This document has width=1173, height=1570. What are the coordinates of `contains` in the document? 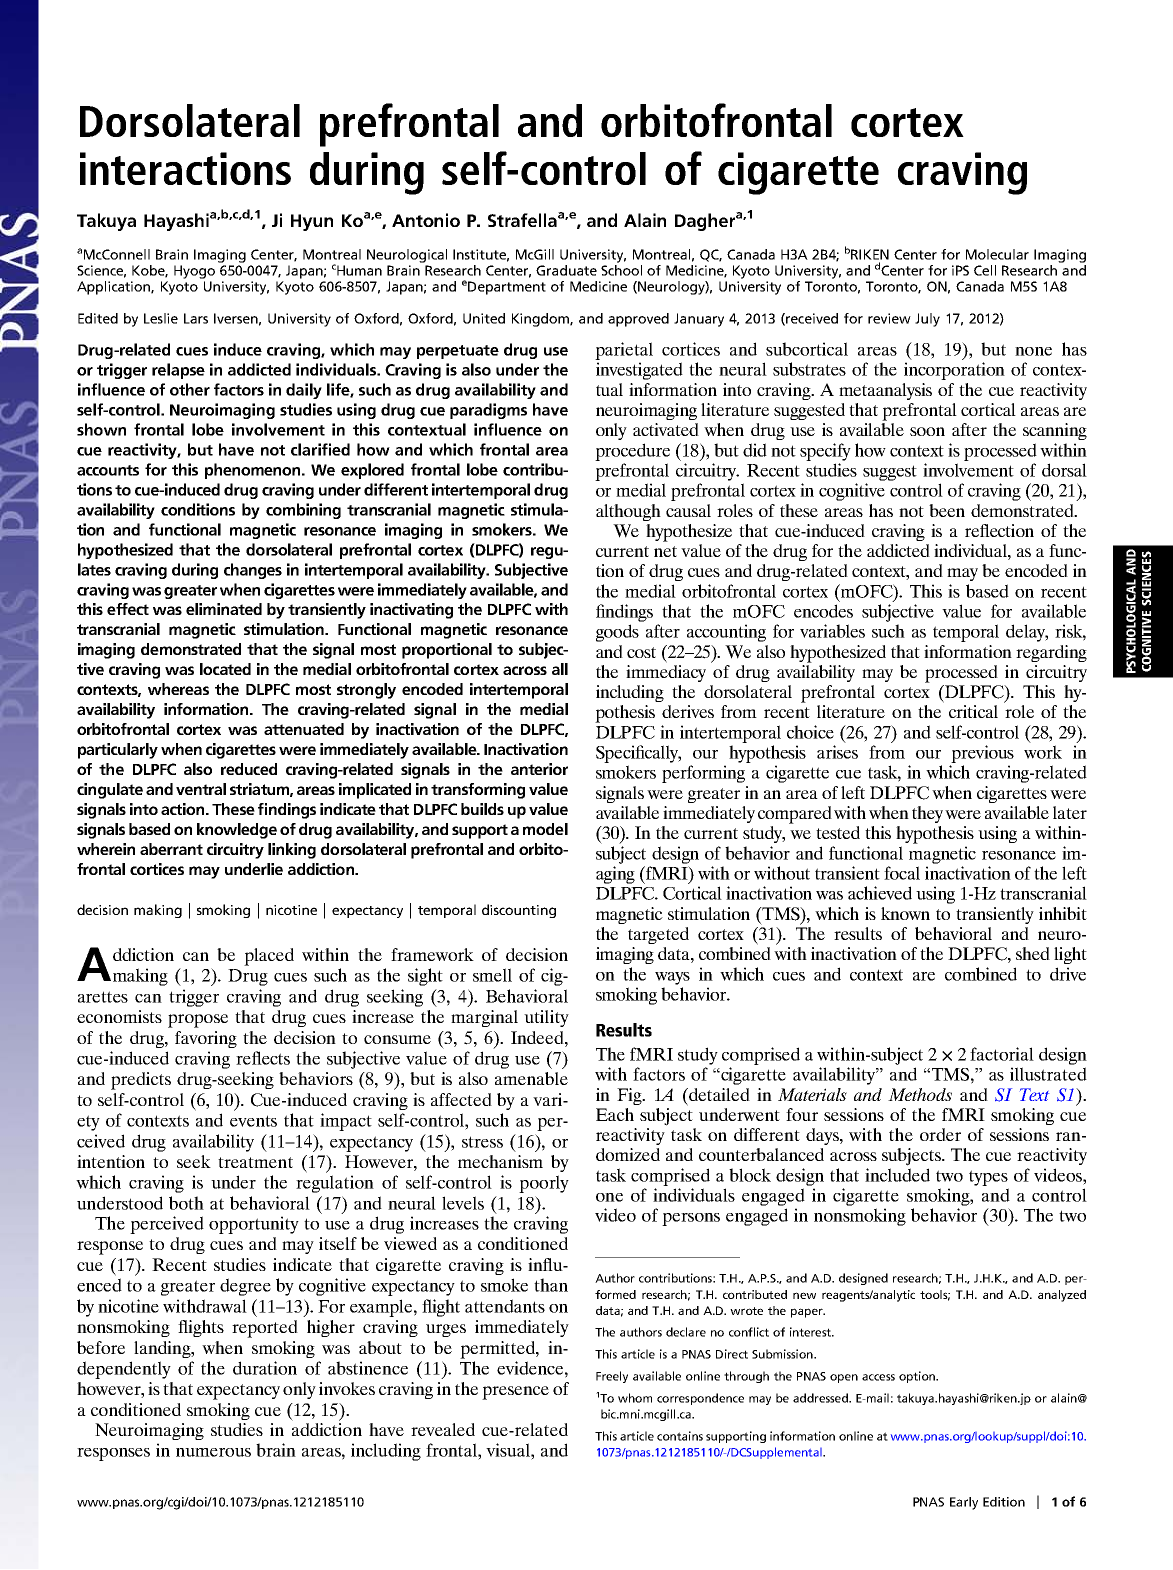 It's located at (680, 1436).
